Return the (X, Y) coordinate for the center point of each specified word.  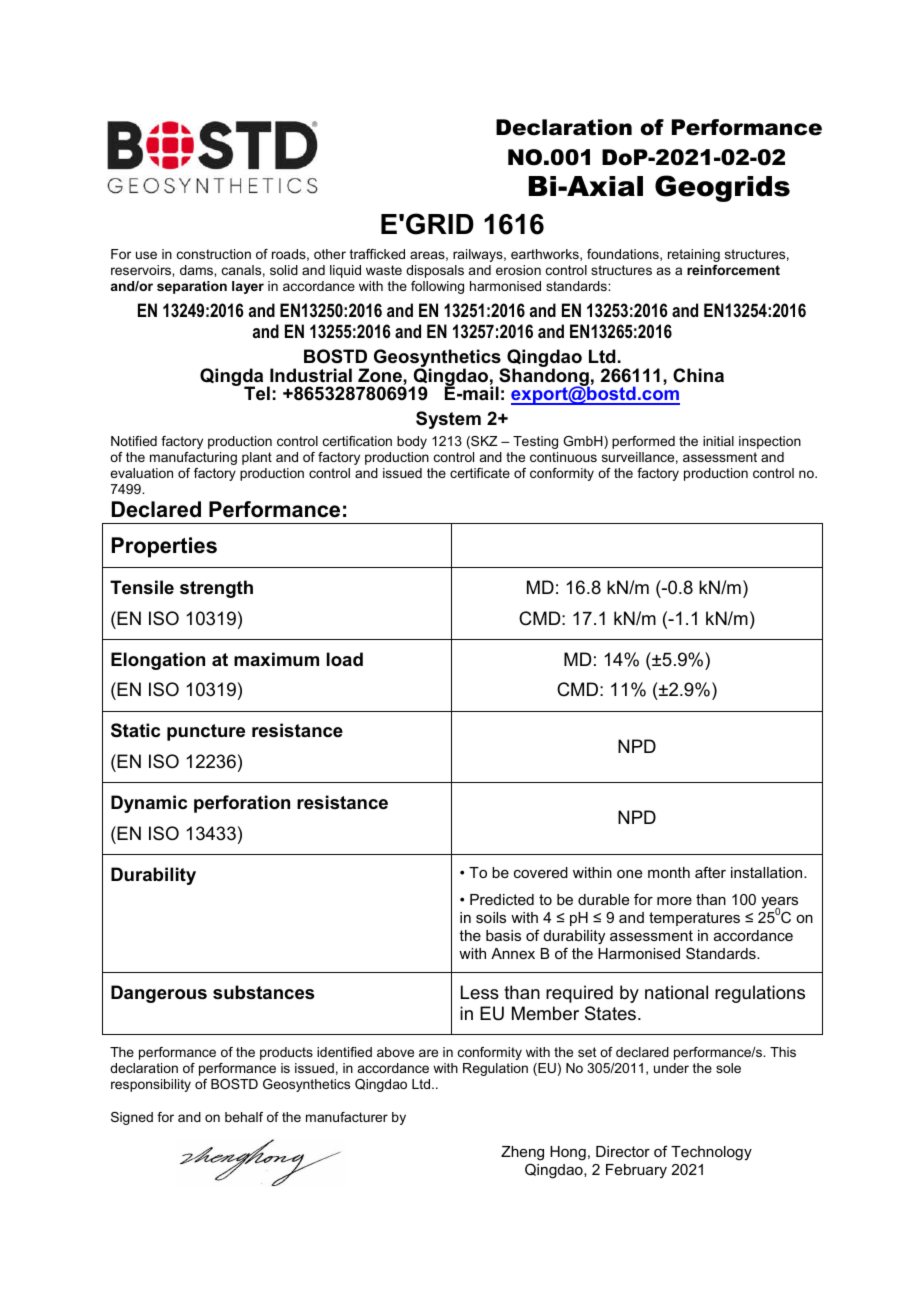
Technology (711, 1153)
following (437, 287)
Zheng (522, 1153)
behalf (244, 1117)
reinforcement (733, 270)
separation (192, 287)
